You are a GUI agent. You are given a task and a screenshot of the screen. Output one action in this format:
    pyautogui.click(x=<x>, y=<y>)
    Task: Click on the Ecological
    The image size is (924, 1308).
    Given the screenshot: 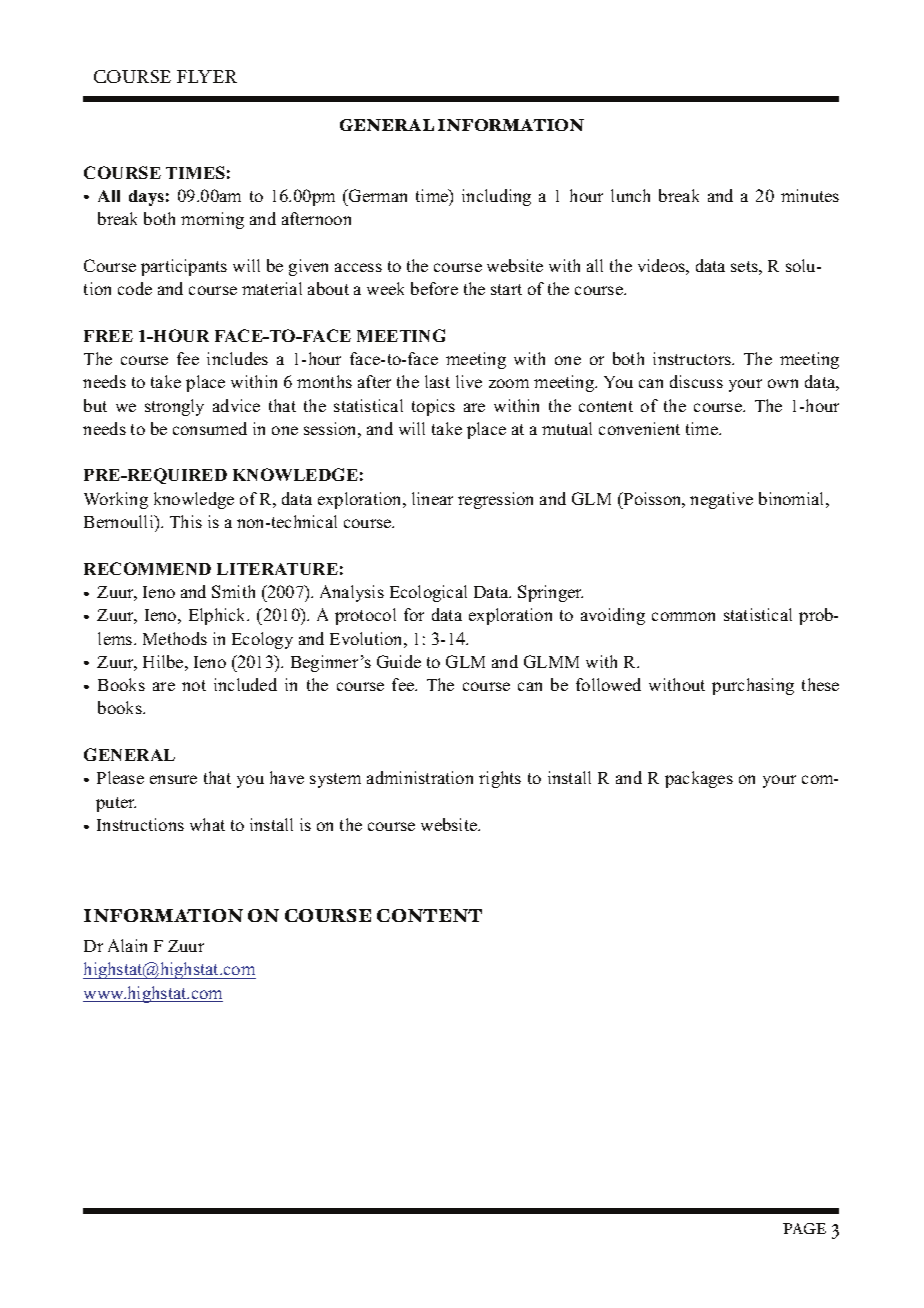 What is the action you would take?
    pyautogui.click(x=428, y=593)
